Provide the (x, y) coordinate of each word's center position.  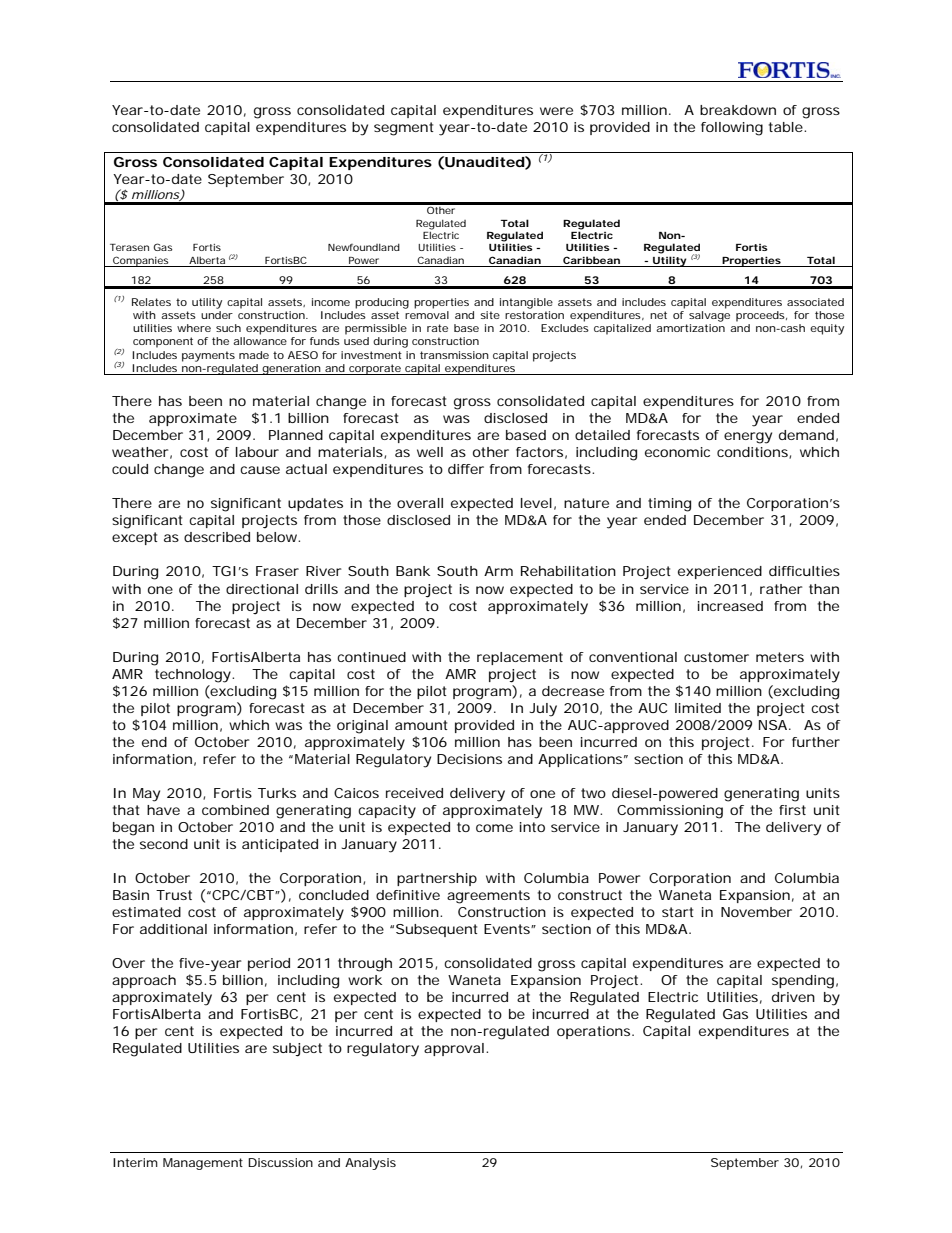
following (732, 129)
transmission (454, 355)
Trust (174, 895)
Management (203, 1164)
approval (454, 1049)
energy (748, 438)
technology (193, 676)
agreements (488, 897)
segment (404, 129)
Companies (141, 261)
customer (716, 657)
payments (208, 356)
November (756, 912)
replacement (520, 658)
